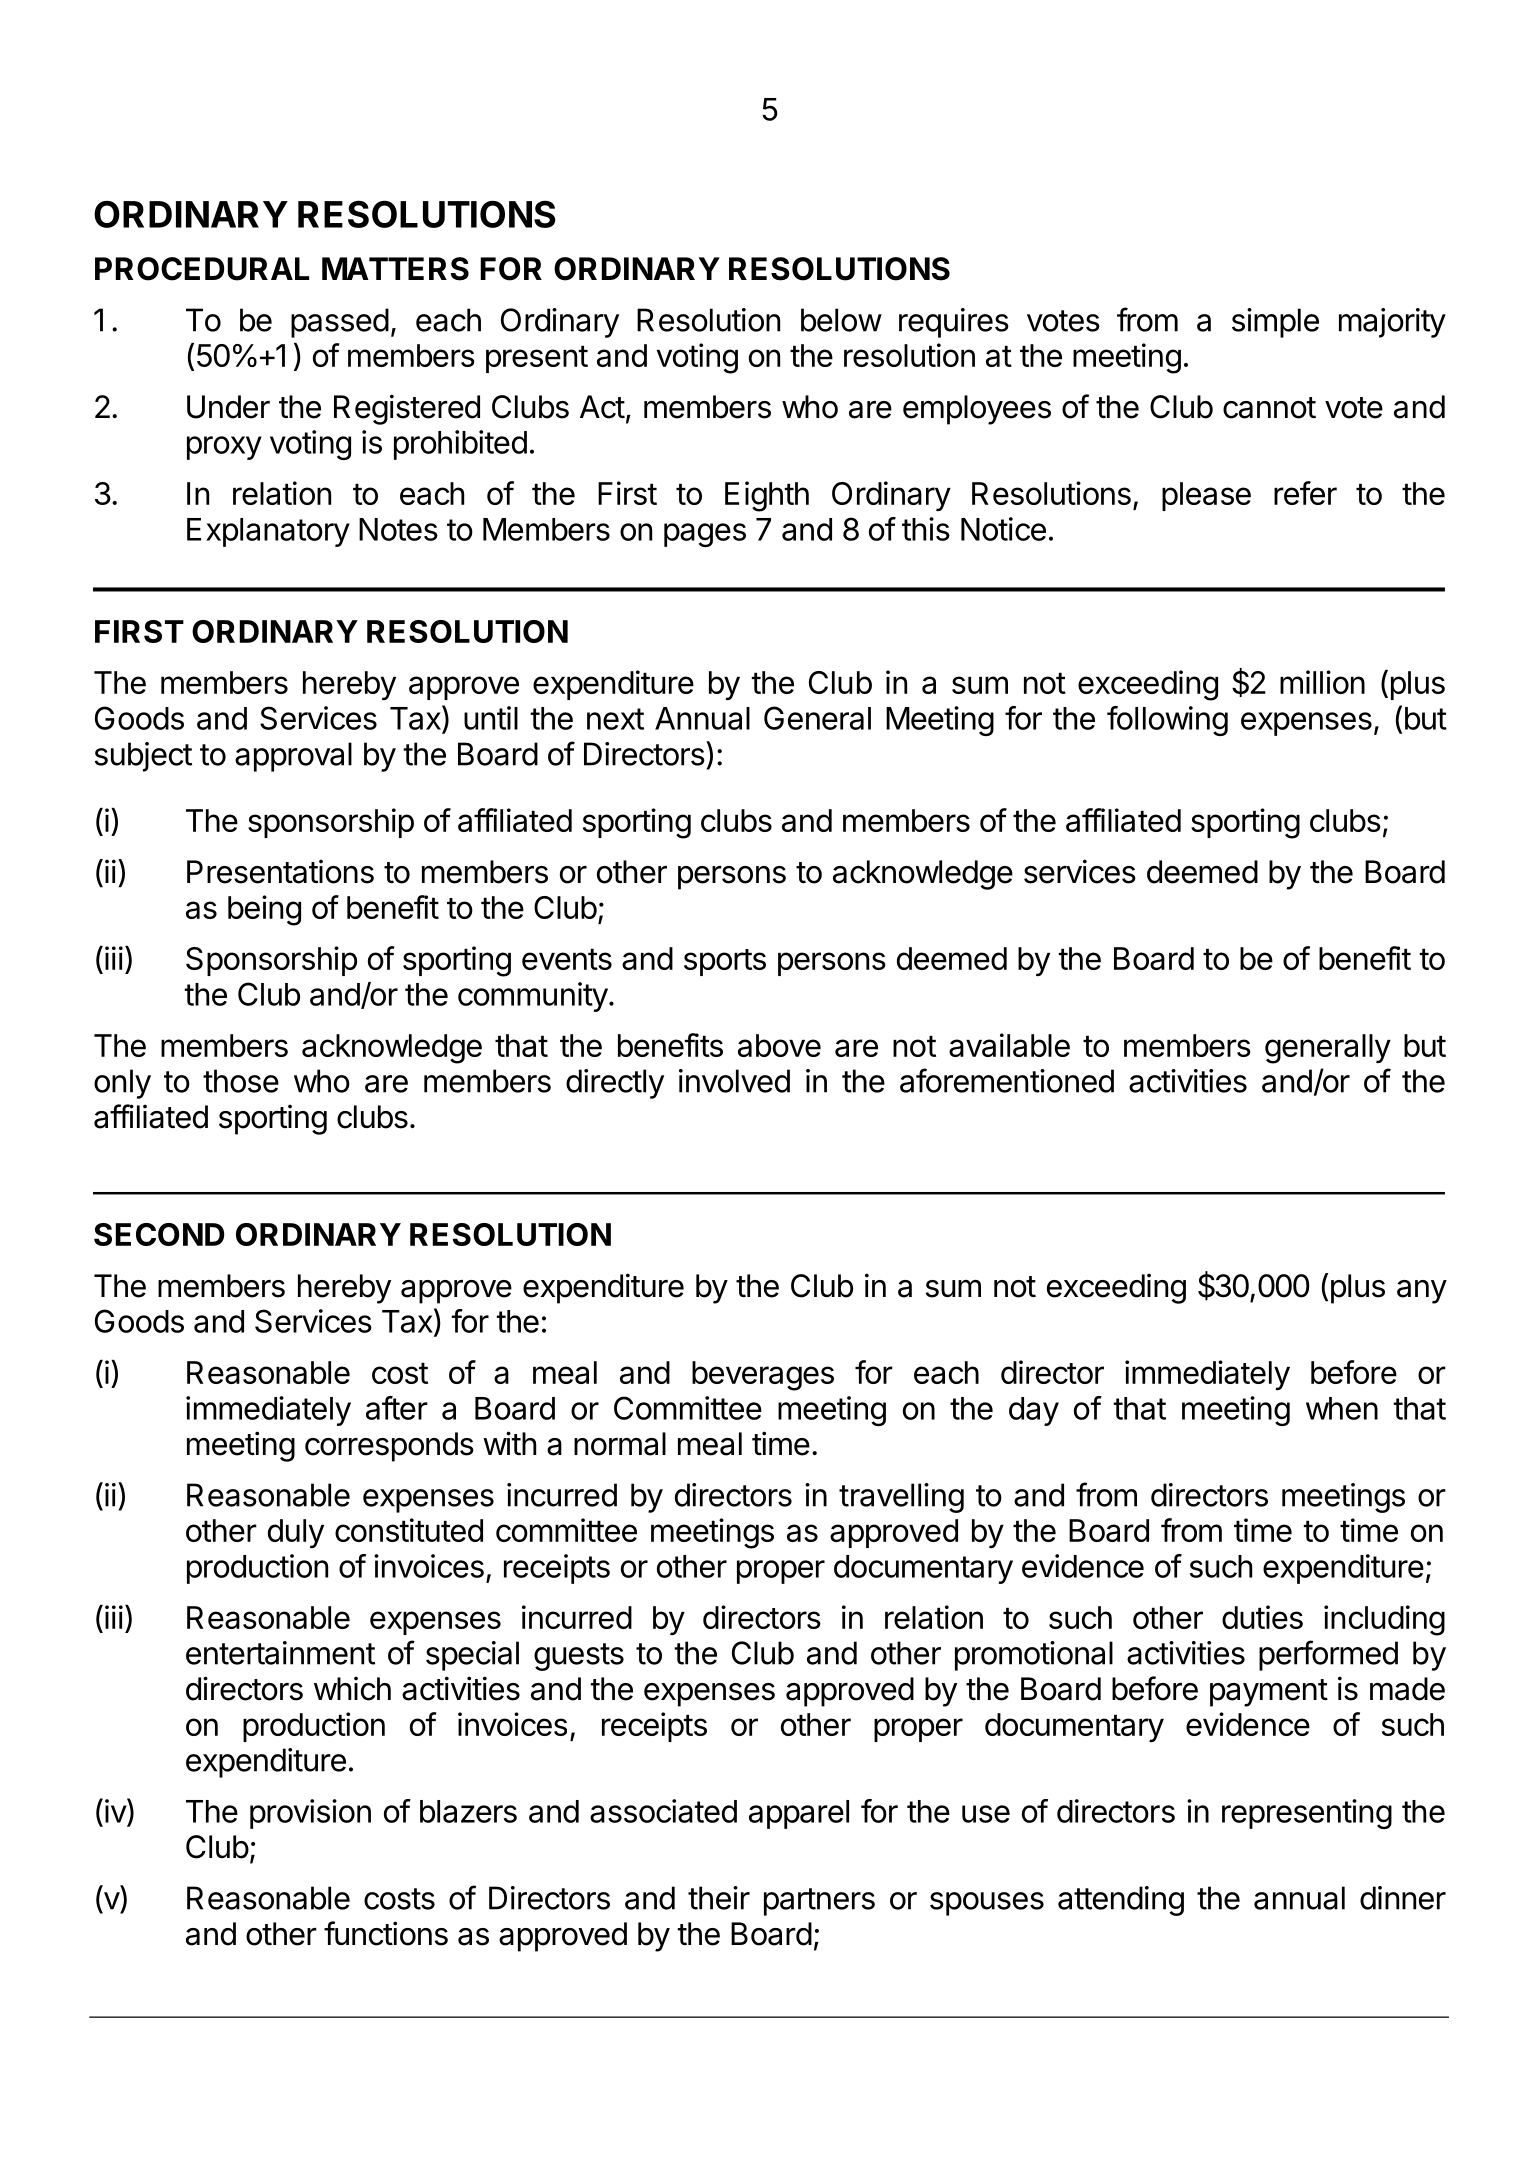  Describe the element at coordinates (340, 323) in the page. I see `passed` at that location.
